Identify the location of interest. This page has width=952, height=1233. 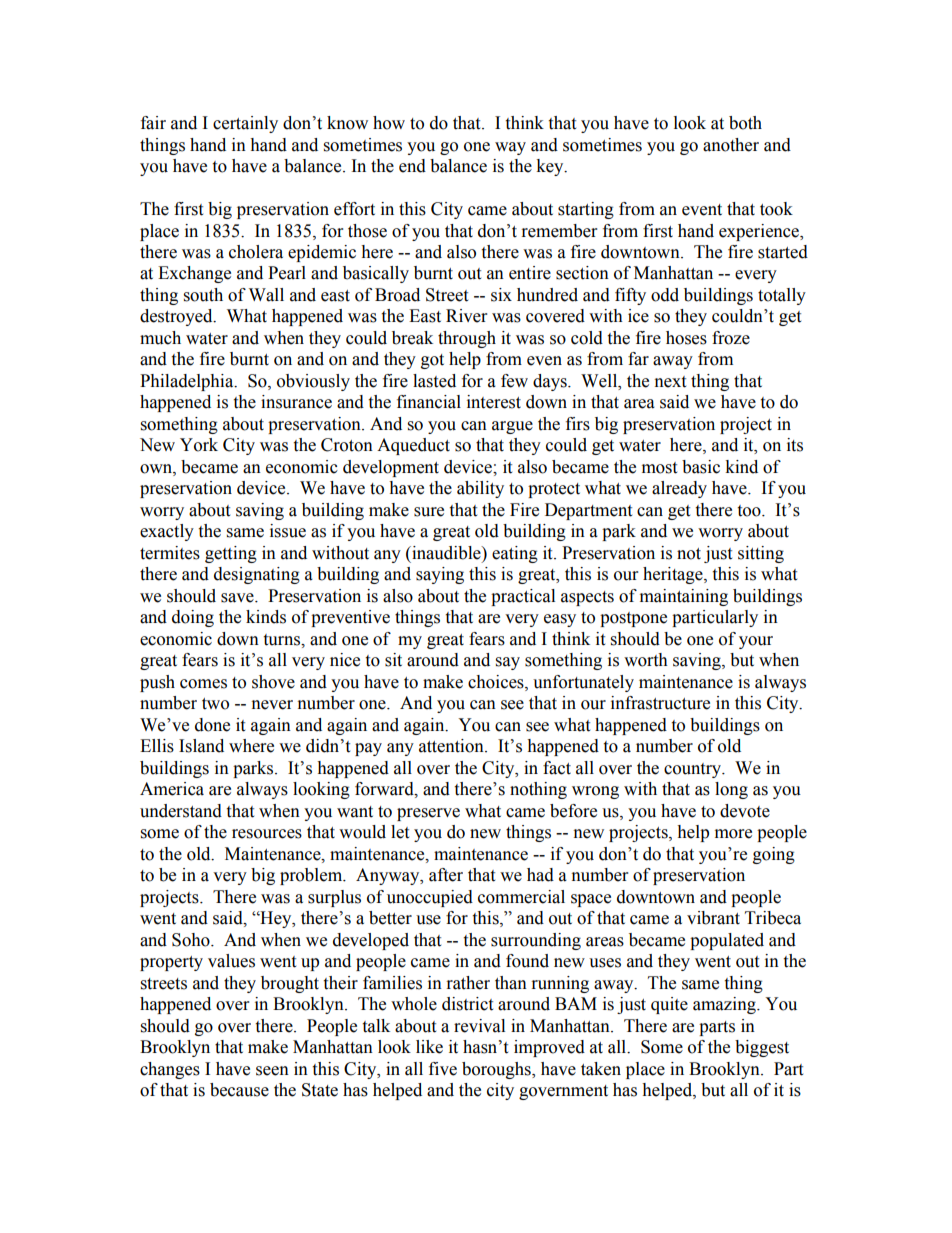
(494, 402).
